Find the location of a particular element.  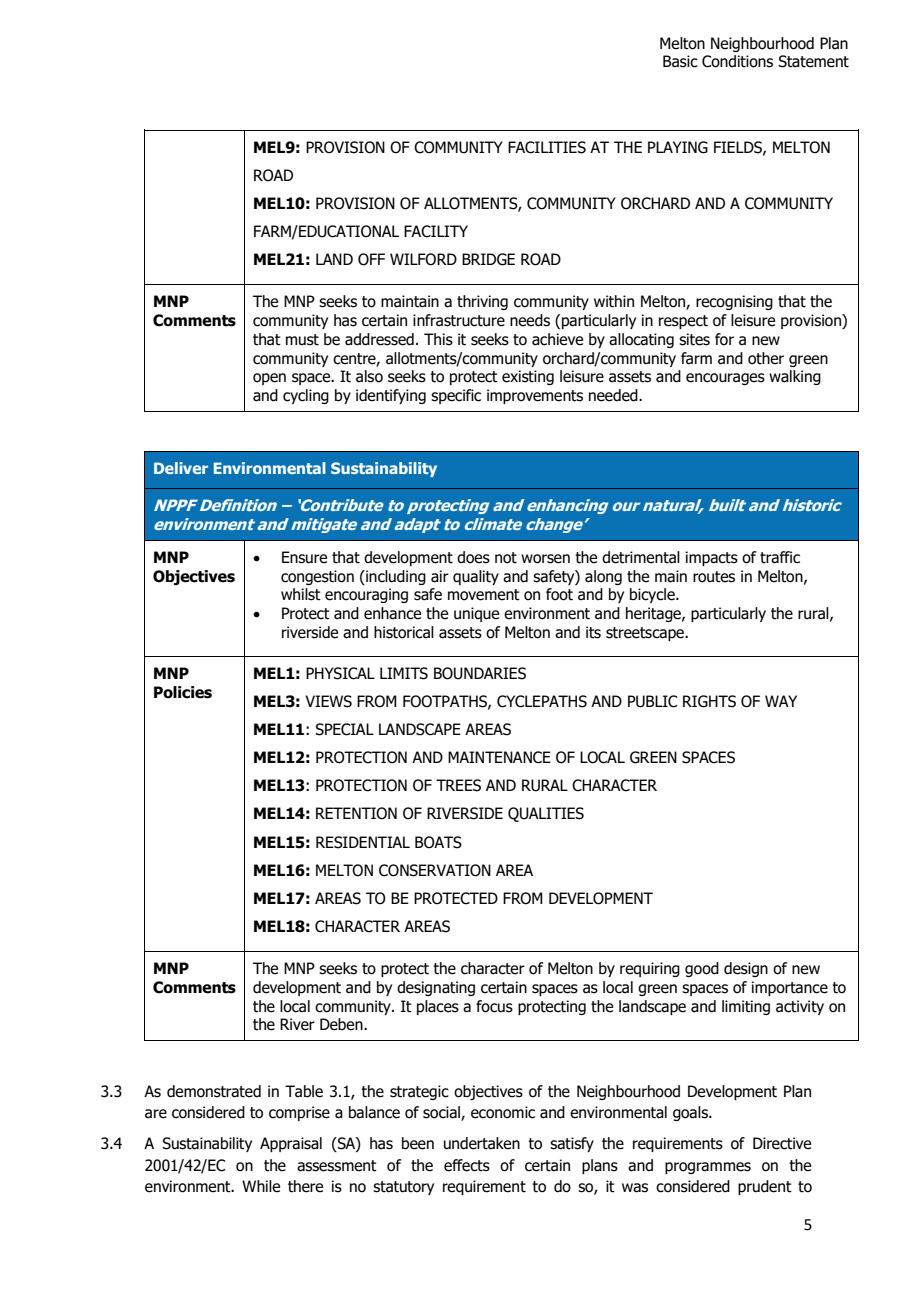

Appraisal is located at coordinates (291, 1144).
